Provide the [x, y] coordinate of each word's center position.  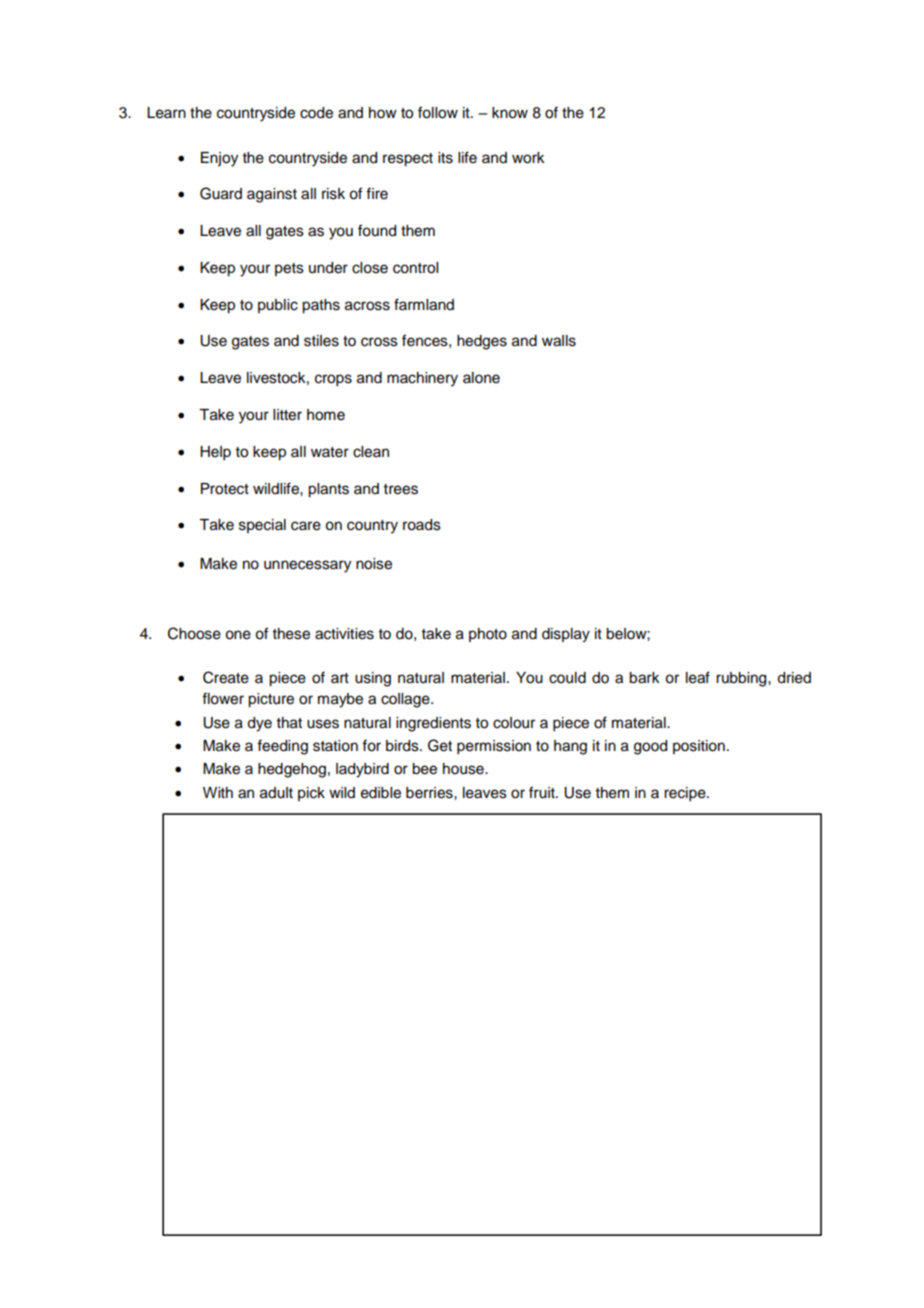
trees [401, 489]
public [278, 306]
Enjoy [219, 159]
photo [488, 635]
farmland [424, 304]
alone [481, 378]
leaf [698, 677]
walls [559, 341]
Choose [194, 633]
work [528, 158]
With [218, 792]
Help [215, 453]
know [510, 113]
